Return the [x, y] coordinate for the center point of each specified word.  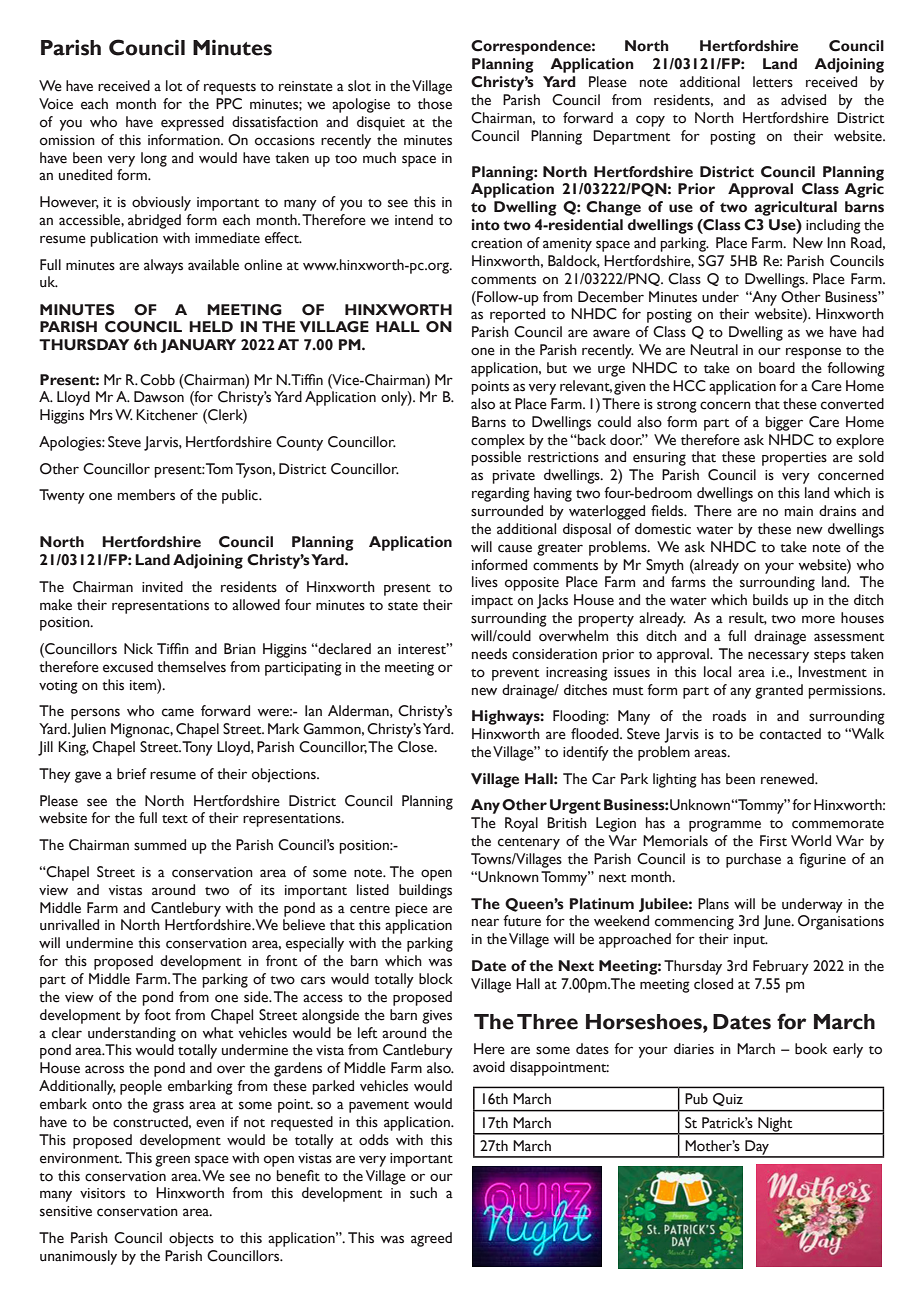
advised [803, 100]
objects [191, 1239]
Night [775, 1125]
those [435, 104]
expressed [192, 123]
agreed [431, 1239]
